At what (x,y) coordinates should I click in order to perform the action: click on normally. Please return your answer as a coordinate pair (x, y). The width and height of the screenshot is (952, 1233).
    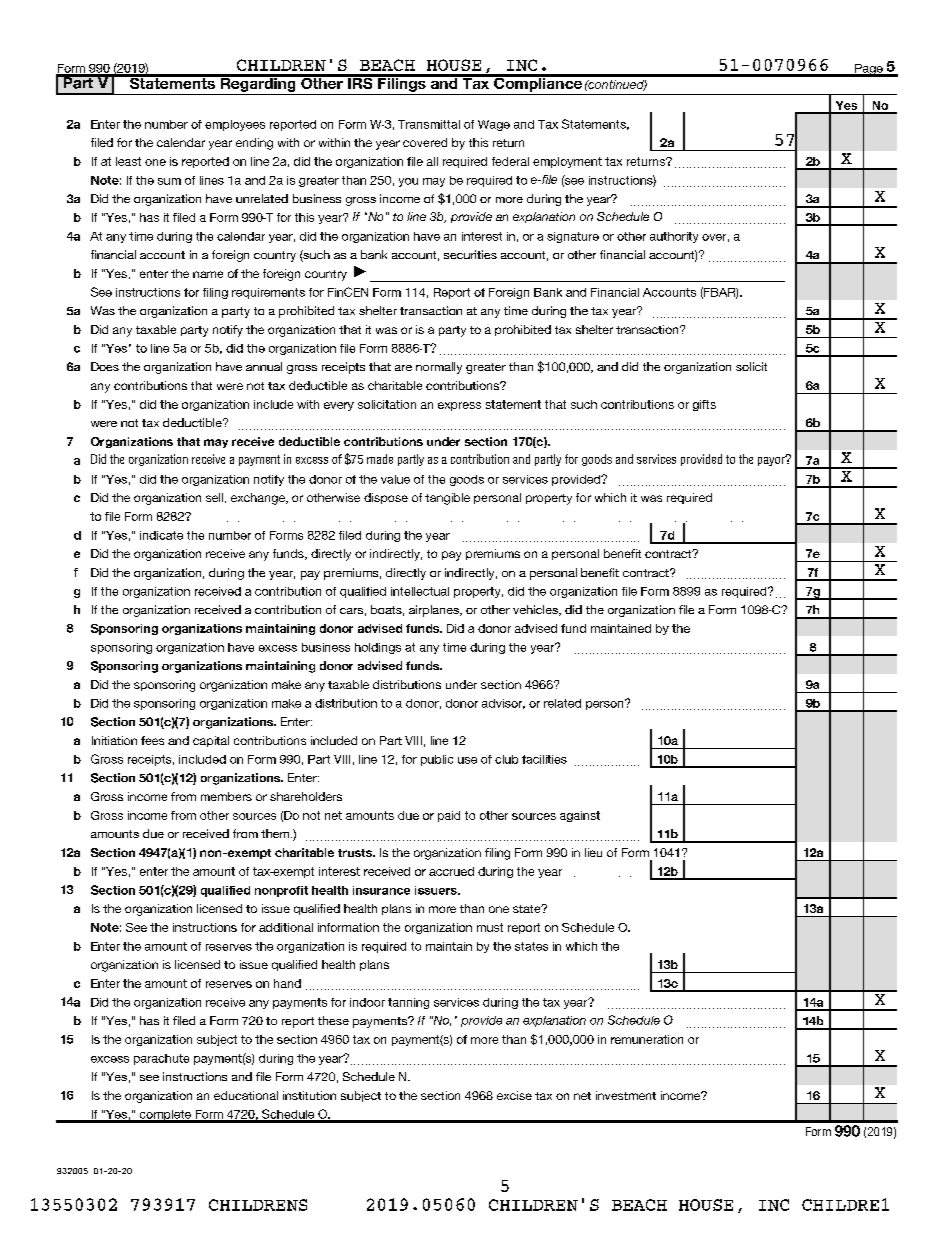
    Looking at the image, I should click on (439, 368).
